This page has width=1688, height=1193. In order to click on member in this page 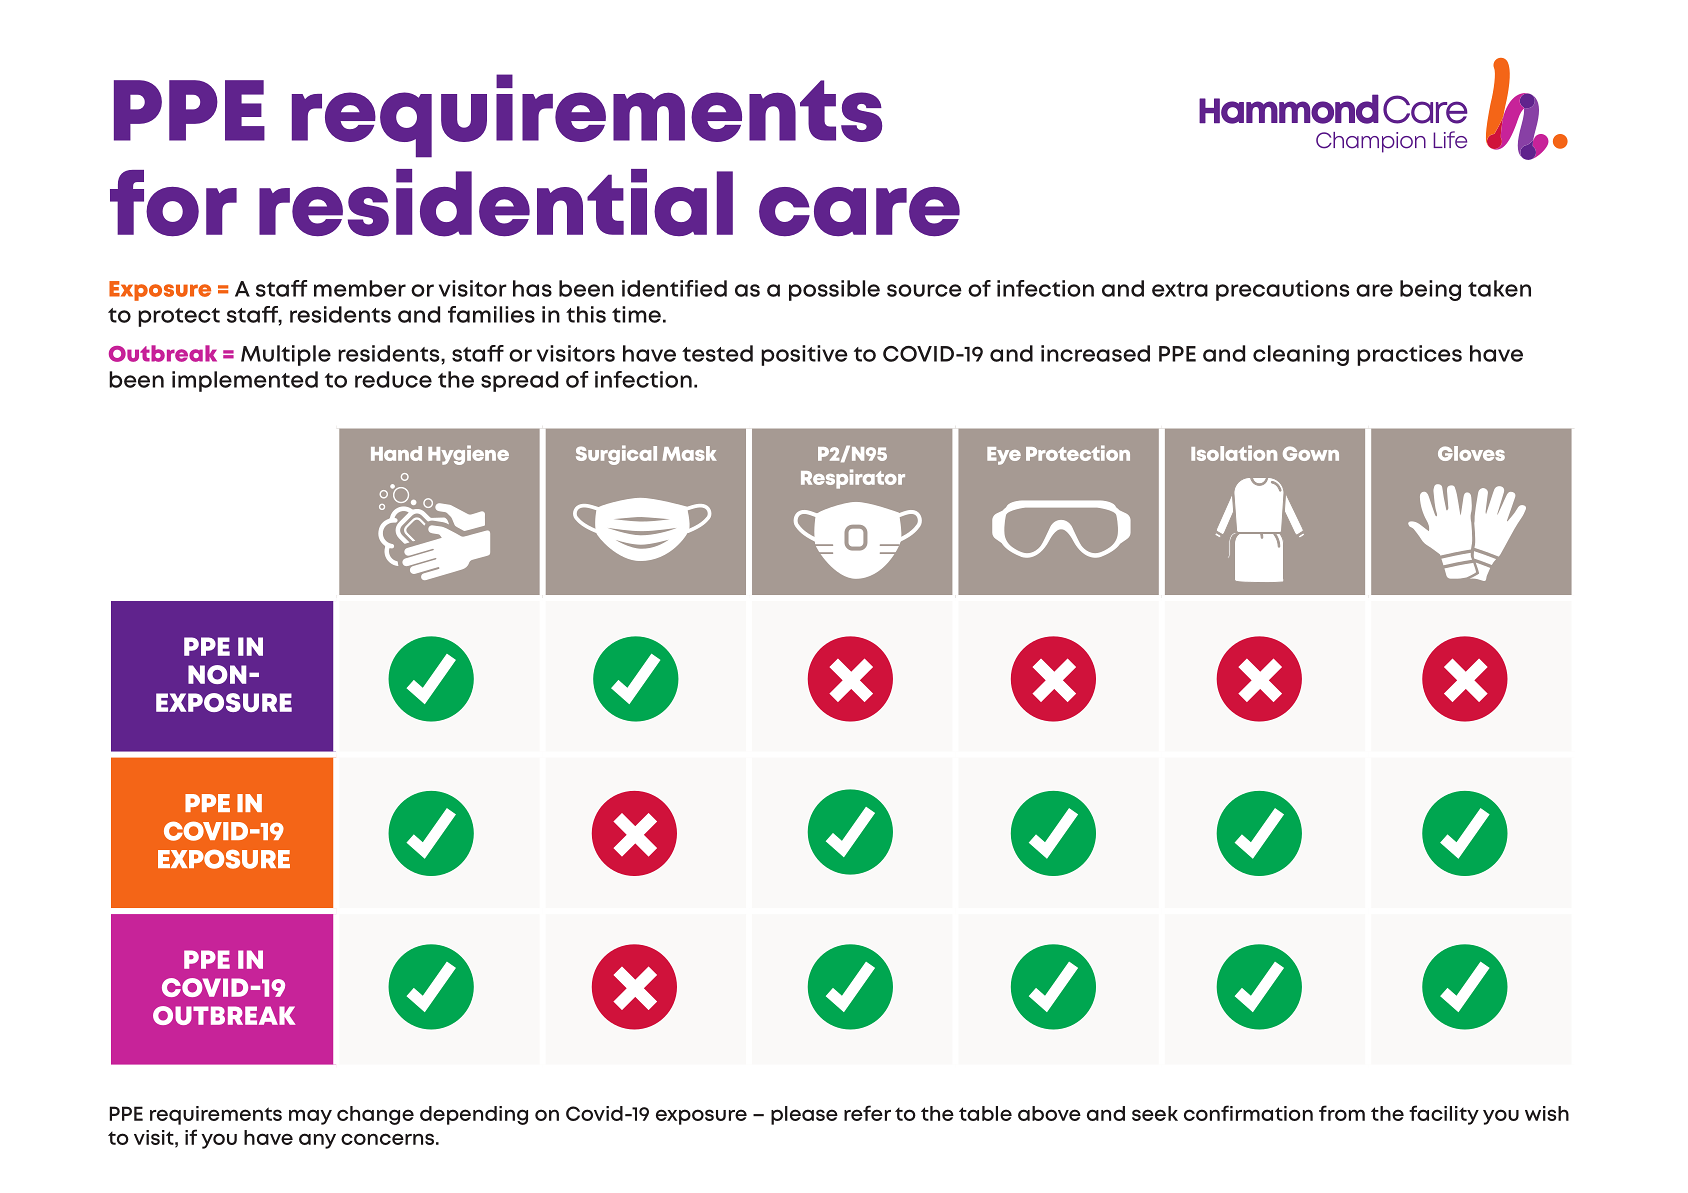, I will do `click(360, 288)`.
